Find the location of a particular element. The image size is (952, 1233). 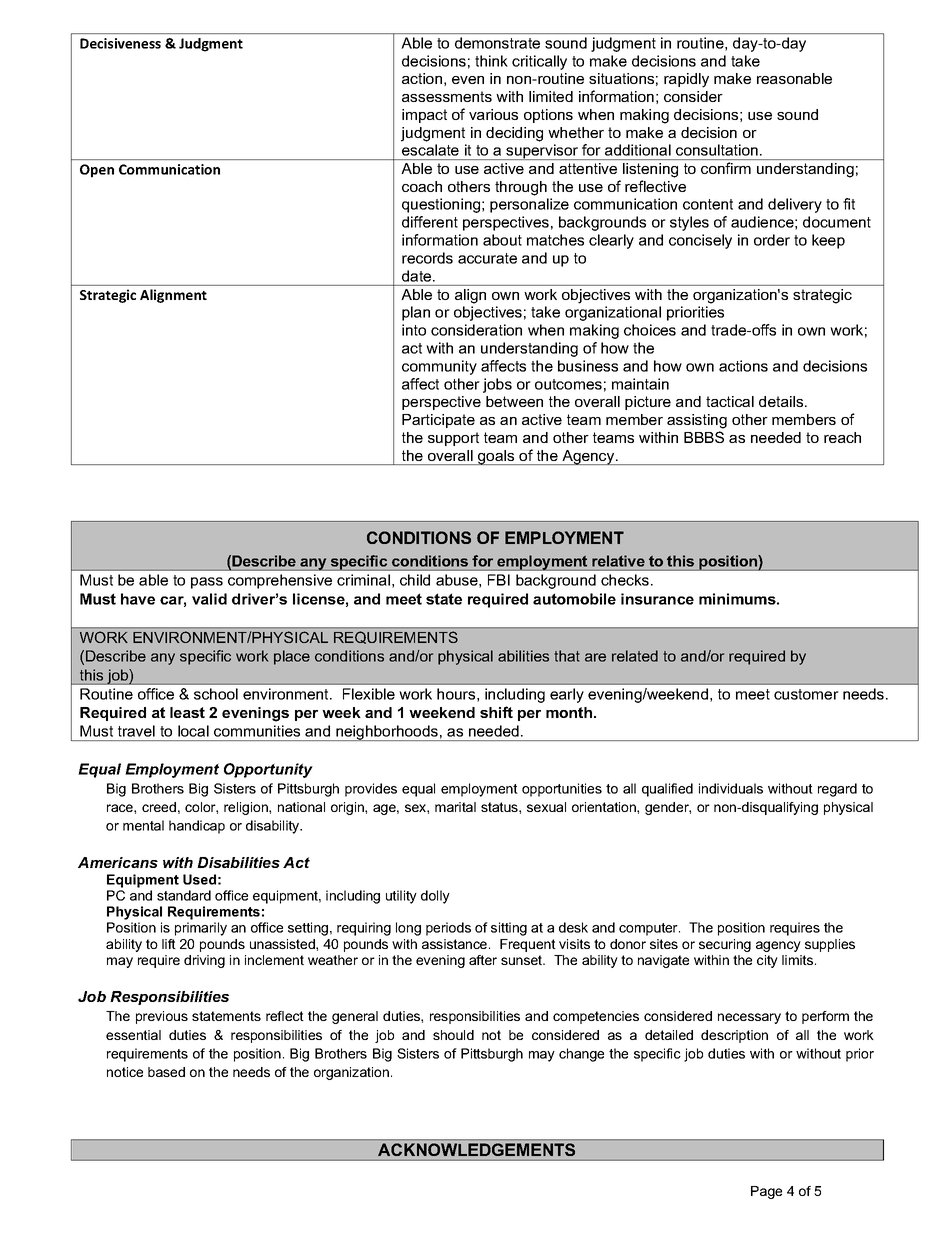

ACKNOWLEDGEMENTS is located at coordinates (477, 1150).
